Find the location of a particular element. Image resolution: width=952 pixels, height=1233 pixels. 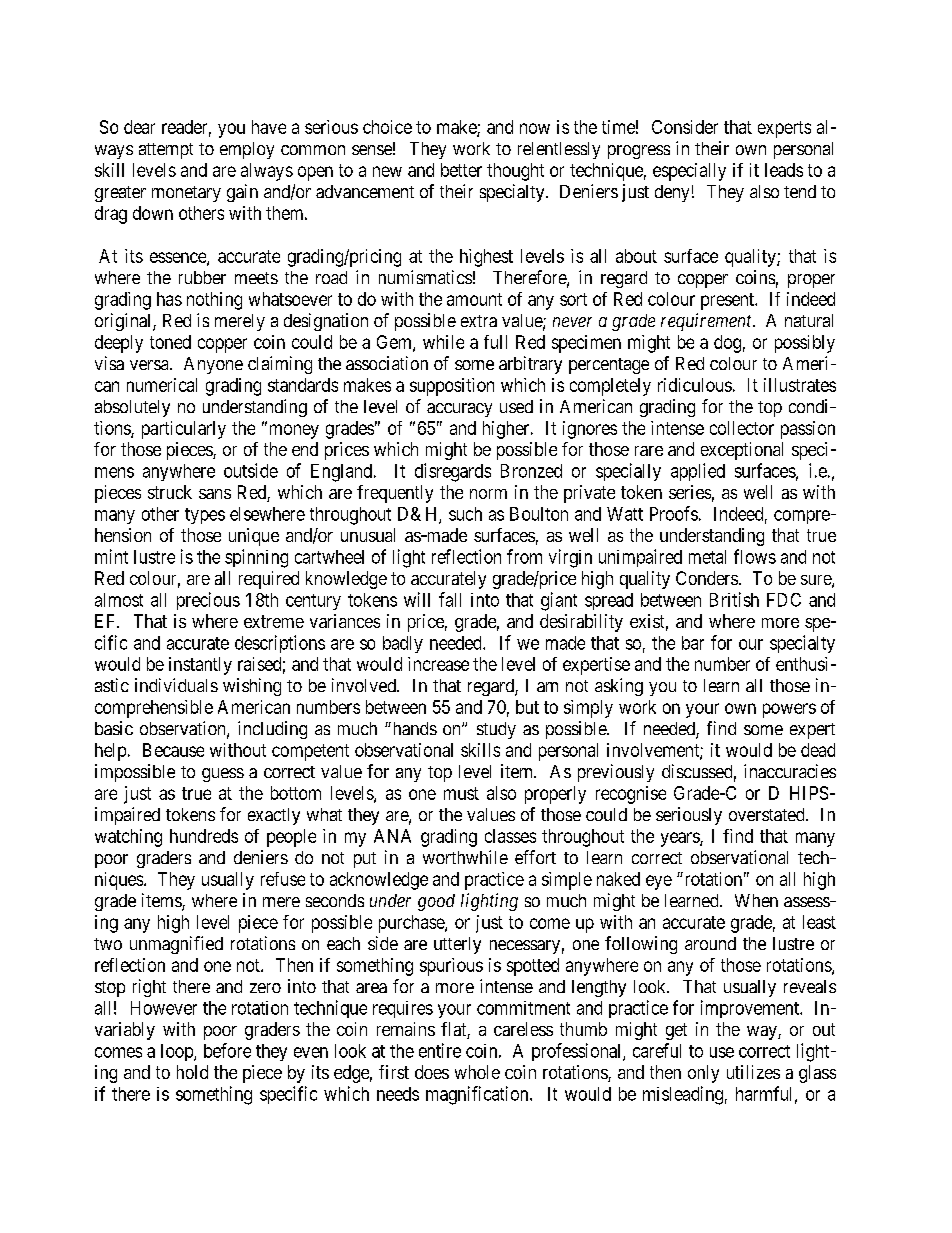

classes is located at coordinates (510, 836).
